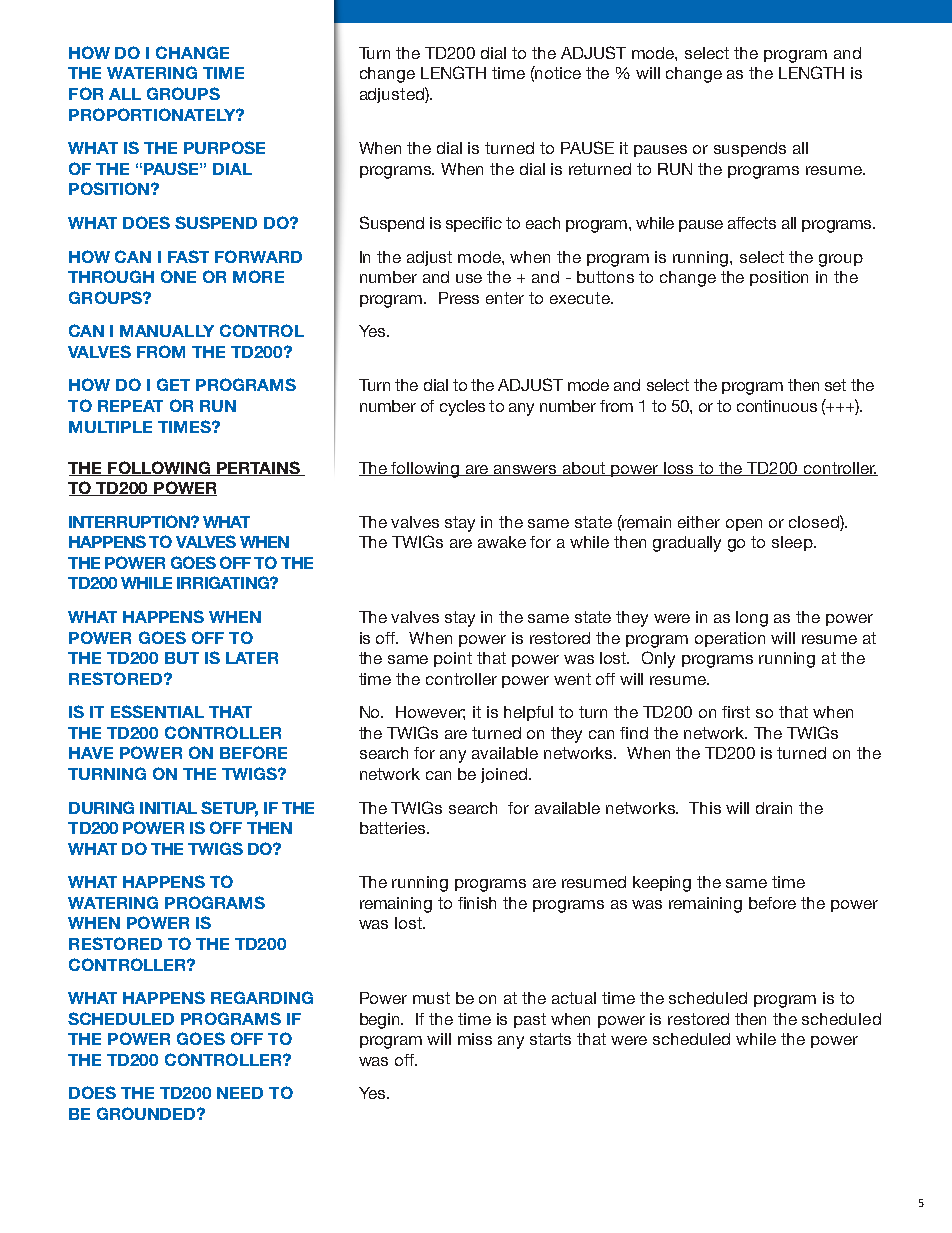 Image resolution: width=952 pixels, height=1233 pixels. I want to click on affects, so click(752, 223).
